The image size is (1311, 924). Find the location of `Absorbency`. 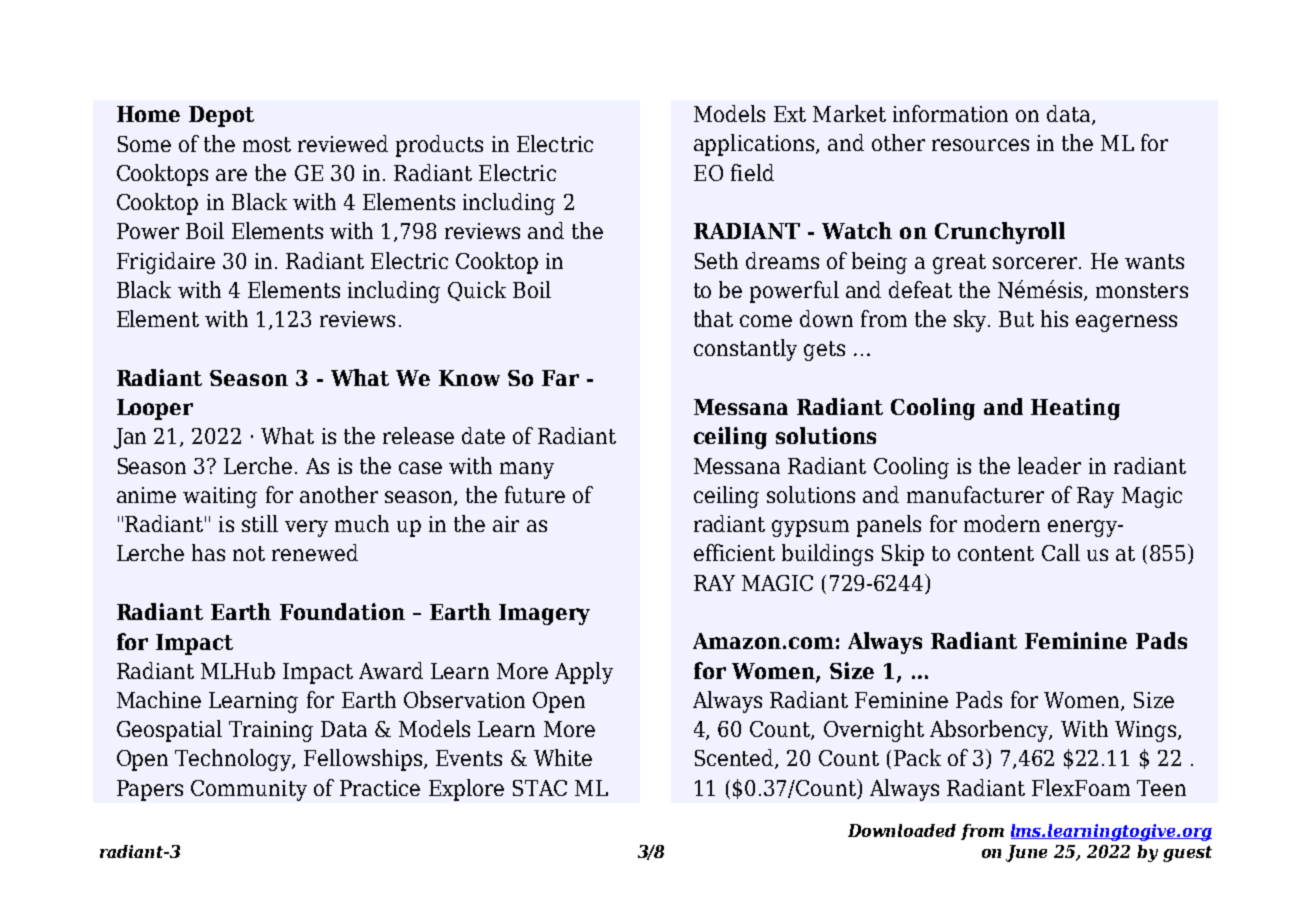

Absorbency is located at coordinates (990, 731).
